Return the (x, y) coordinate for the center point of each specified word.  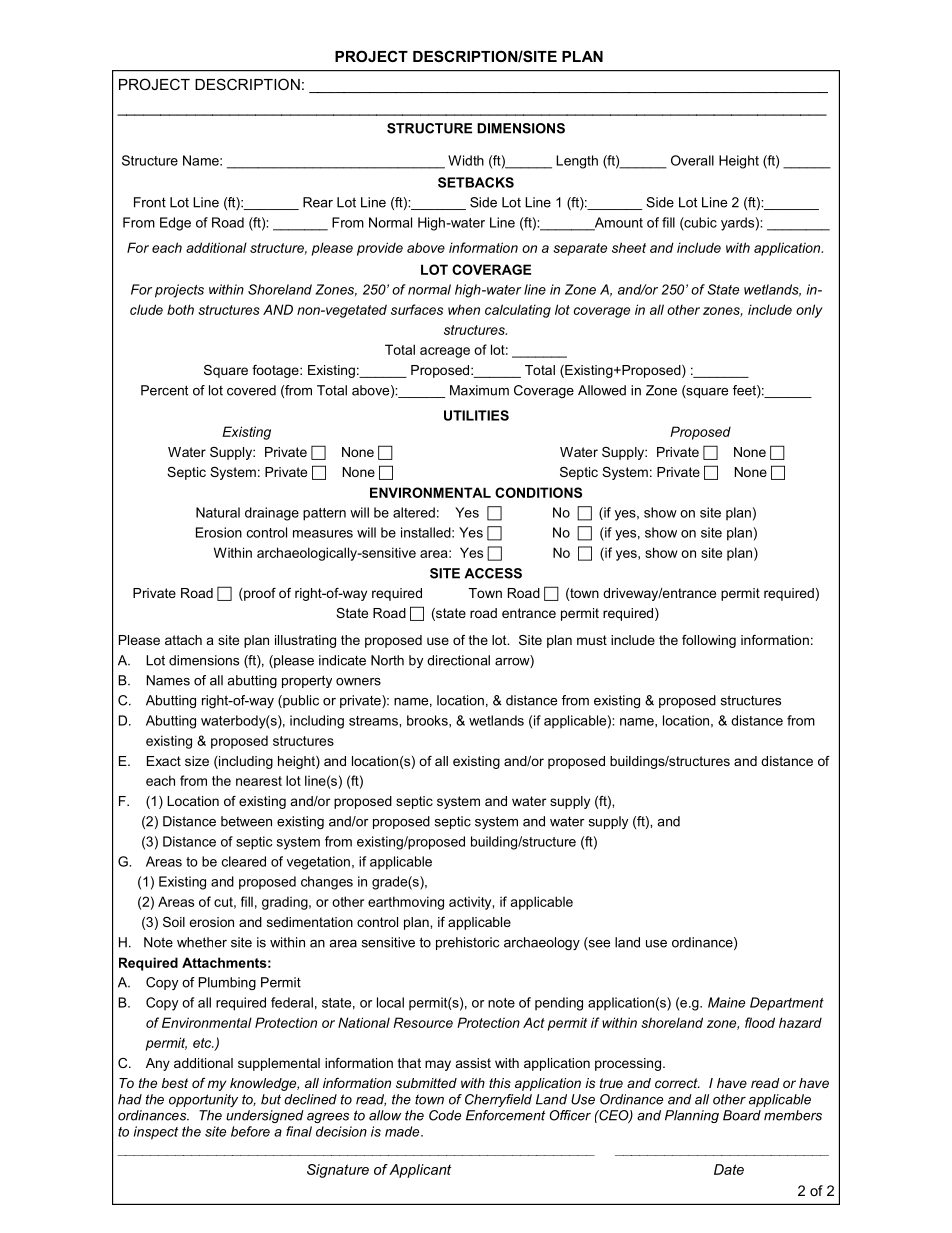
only (809, 311)
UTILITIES (476, 415)
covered (251, 390)
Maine (726, 1002)
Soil (174, 922)
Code (445, 1115)
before (250, 1131)
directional (458, 660)
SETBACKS (476, 182)
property (307, 681)
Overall (692, 160)
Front (150, 202)
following (709, 641)
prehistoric (467, 943)
